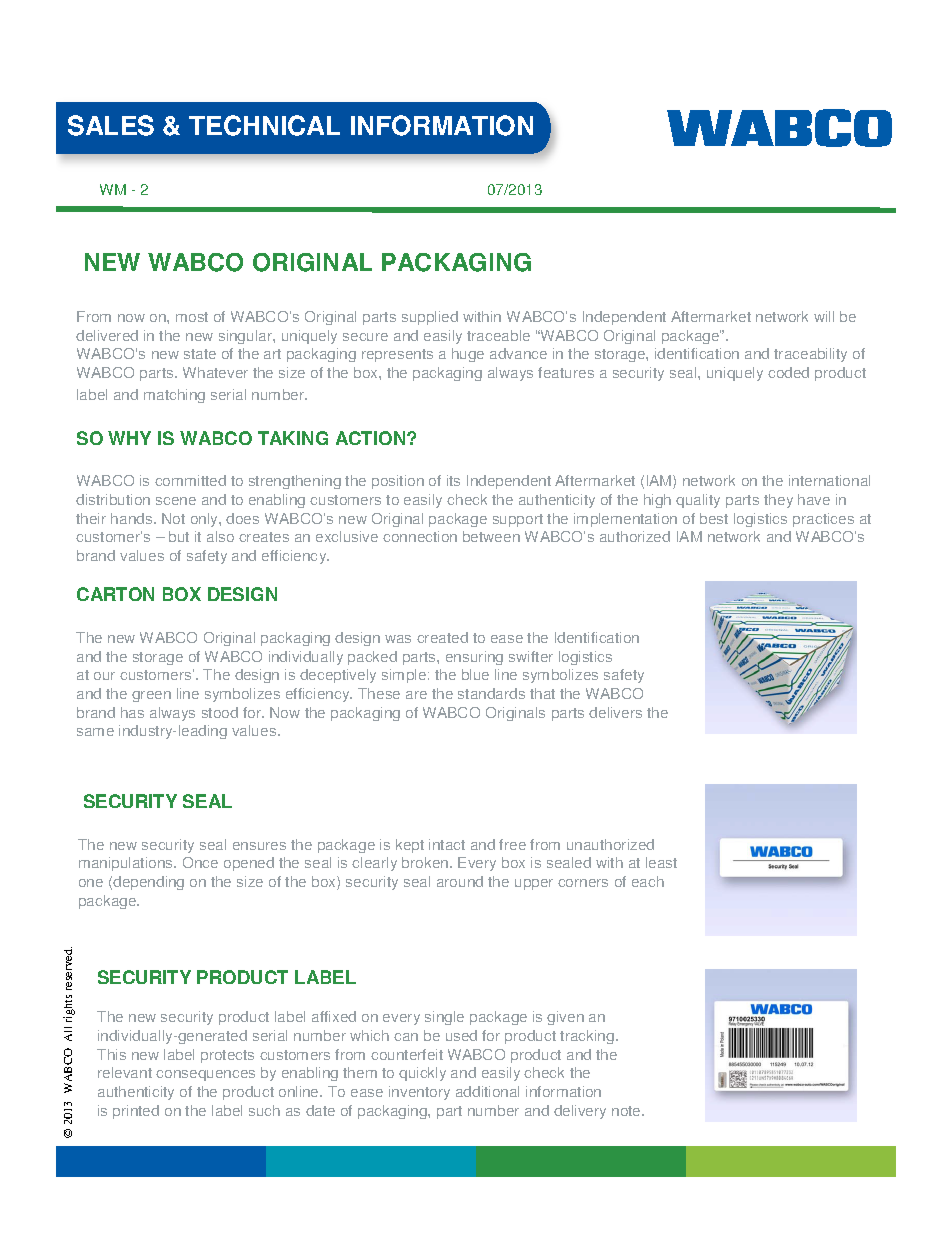  I want to click on additional, so click(487, 1091).
